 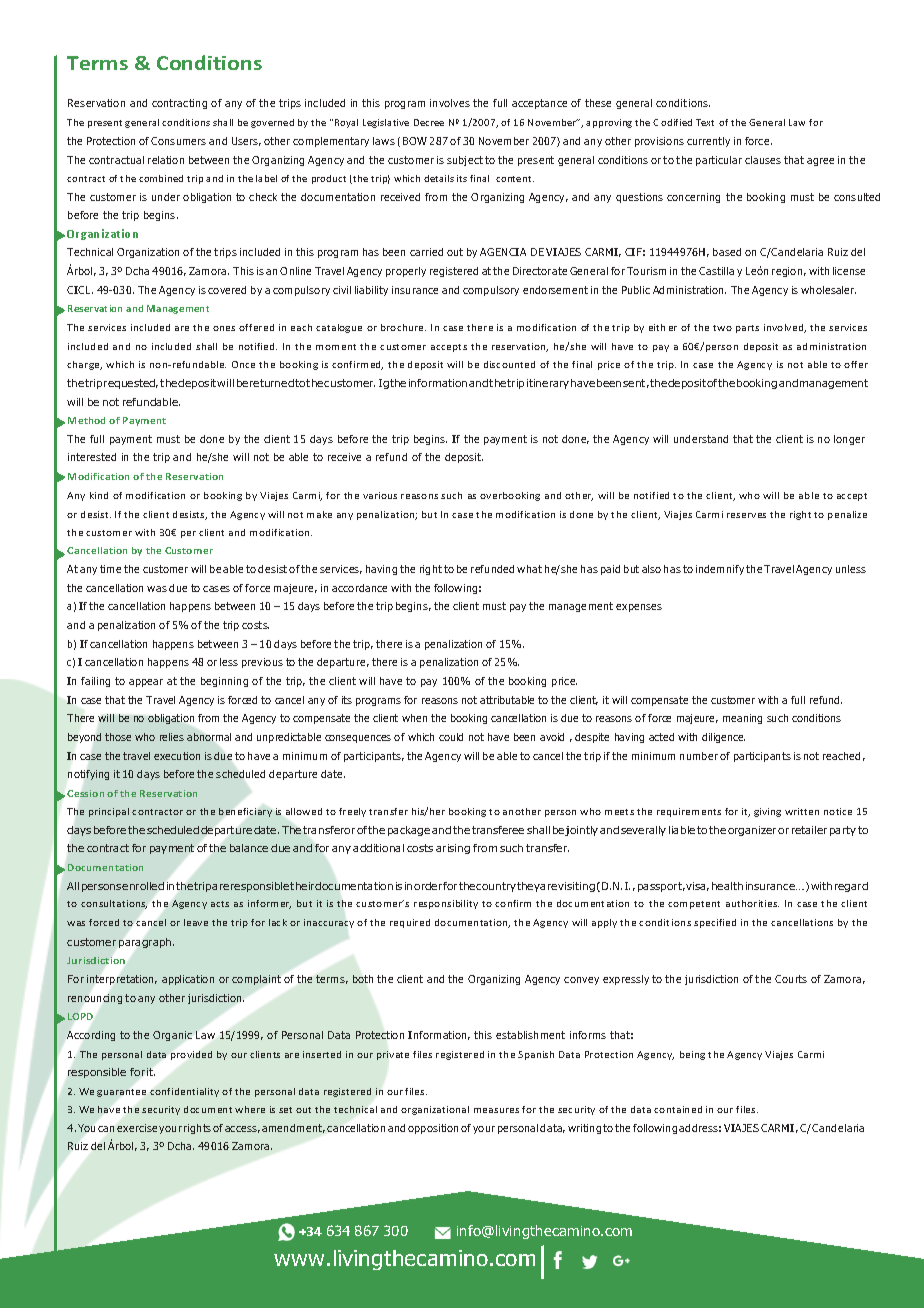 What do you see at coordinates (678, 1109) in the screenshot?
I see `contained` at bounding box center [678, 1109].
